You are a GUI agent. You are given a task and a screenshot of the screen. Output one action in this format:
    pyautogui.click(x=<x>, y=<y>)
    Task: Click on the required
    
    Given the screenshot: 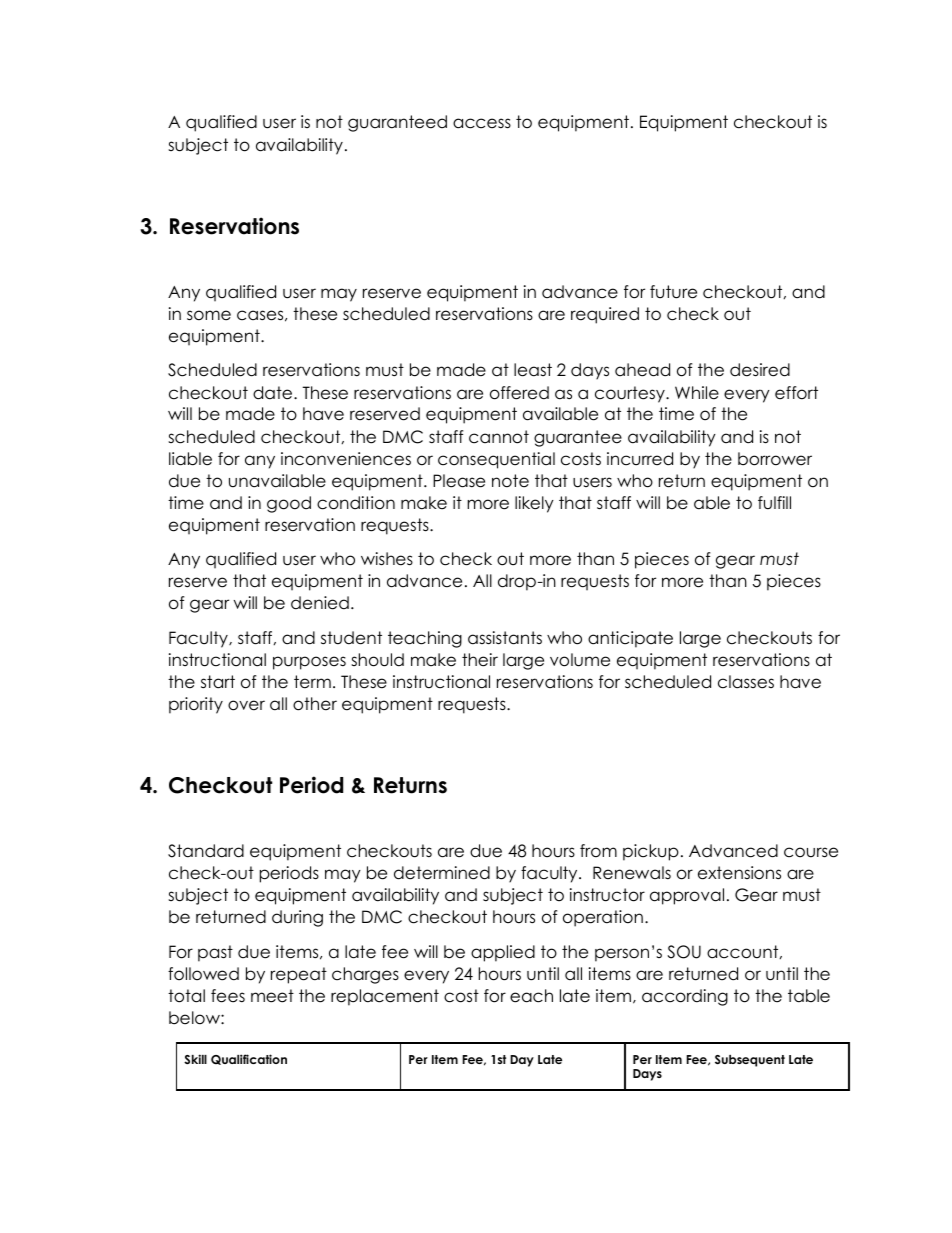 What is the action you would take?
    pyautogui.click(x=605, y=315)
